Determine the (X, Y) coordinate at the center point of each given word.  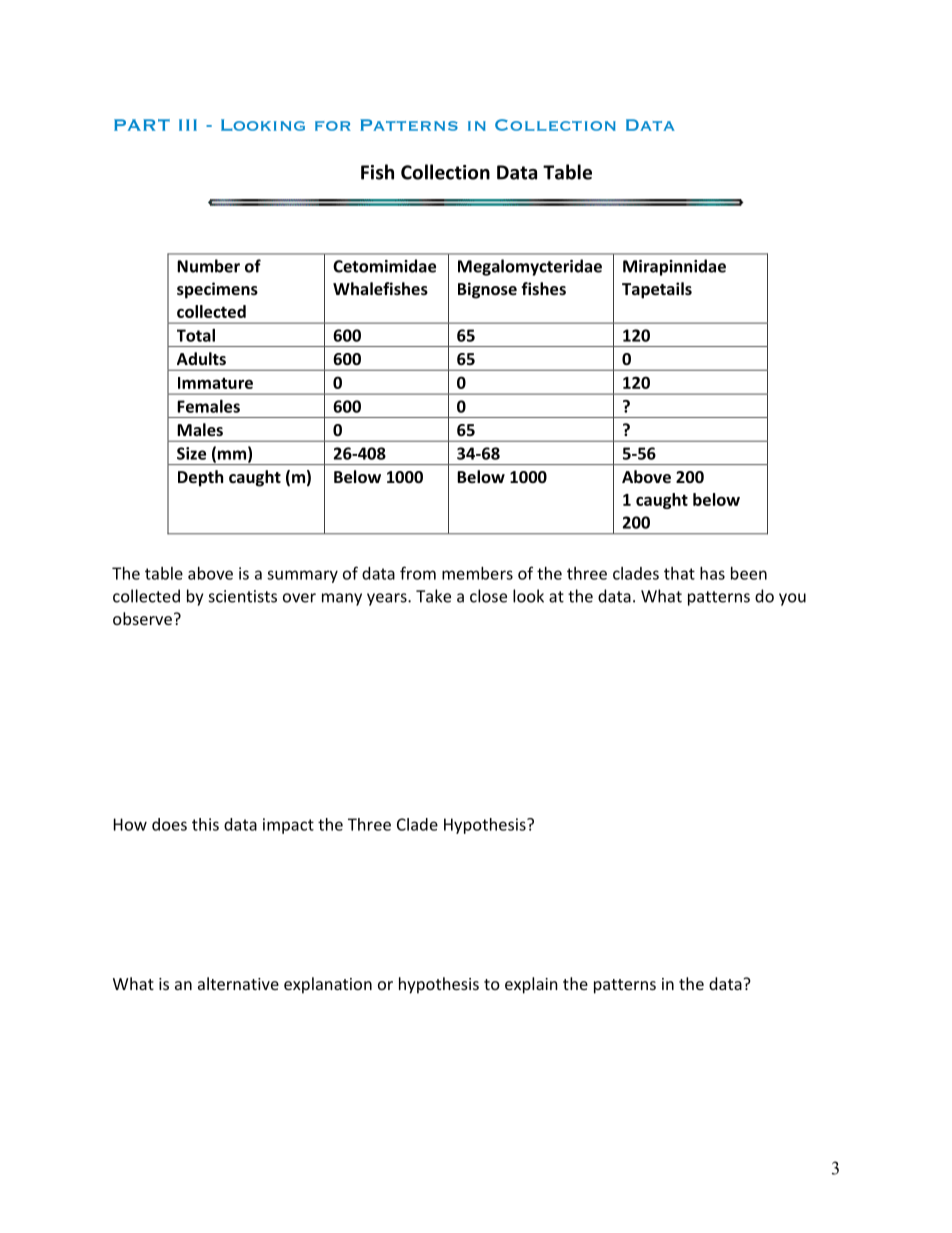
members (477, 573)
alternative (238, 983)
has (712, 573)
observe (142, 618)
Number (208, 266)
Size (191, 453)
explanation (328, 985)
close (488, 596)
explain (531, 985)
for (333, 126)
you (792, 599)
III (188, 125)
